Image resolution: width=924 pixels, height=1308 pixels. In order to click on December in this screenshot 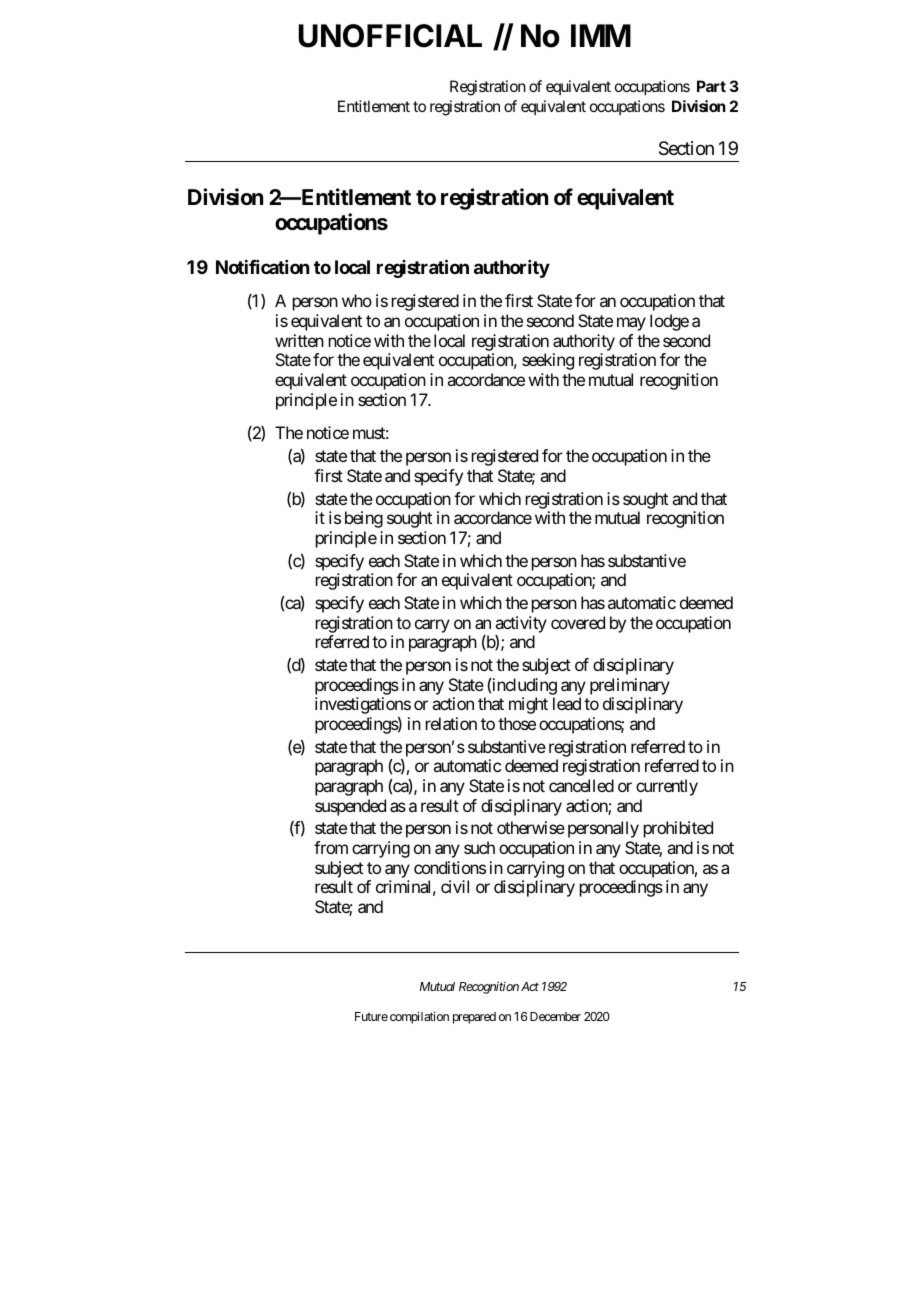, I will do `click(555, 1016)`.
